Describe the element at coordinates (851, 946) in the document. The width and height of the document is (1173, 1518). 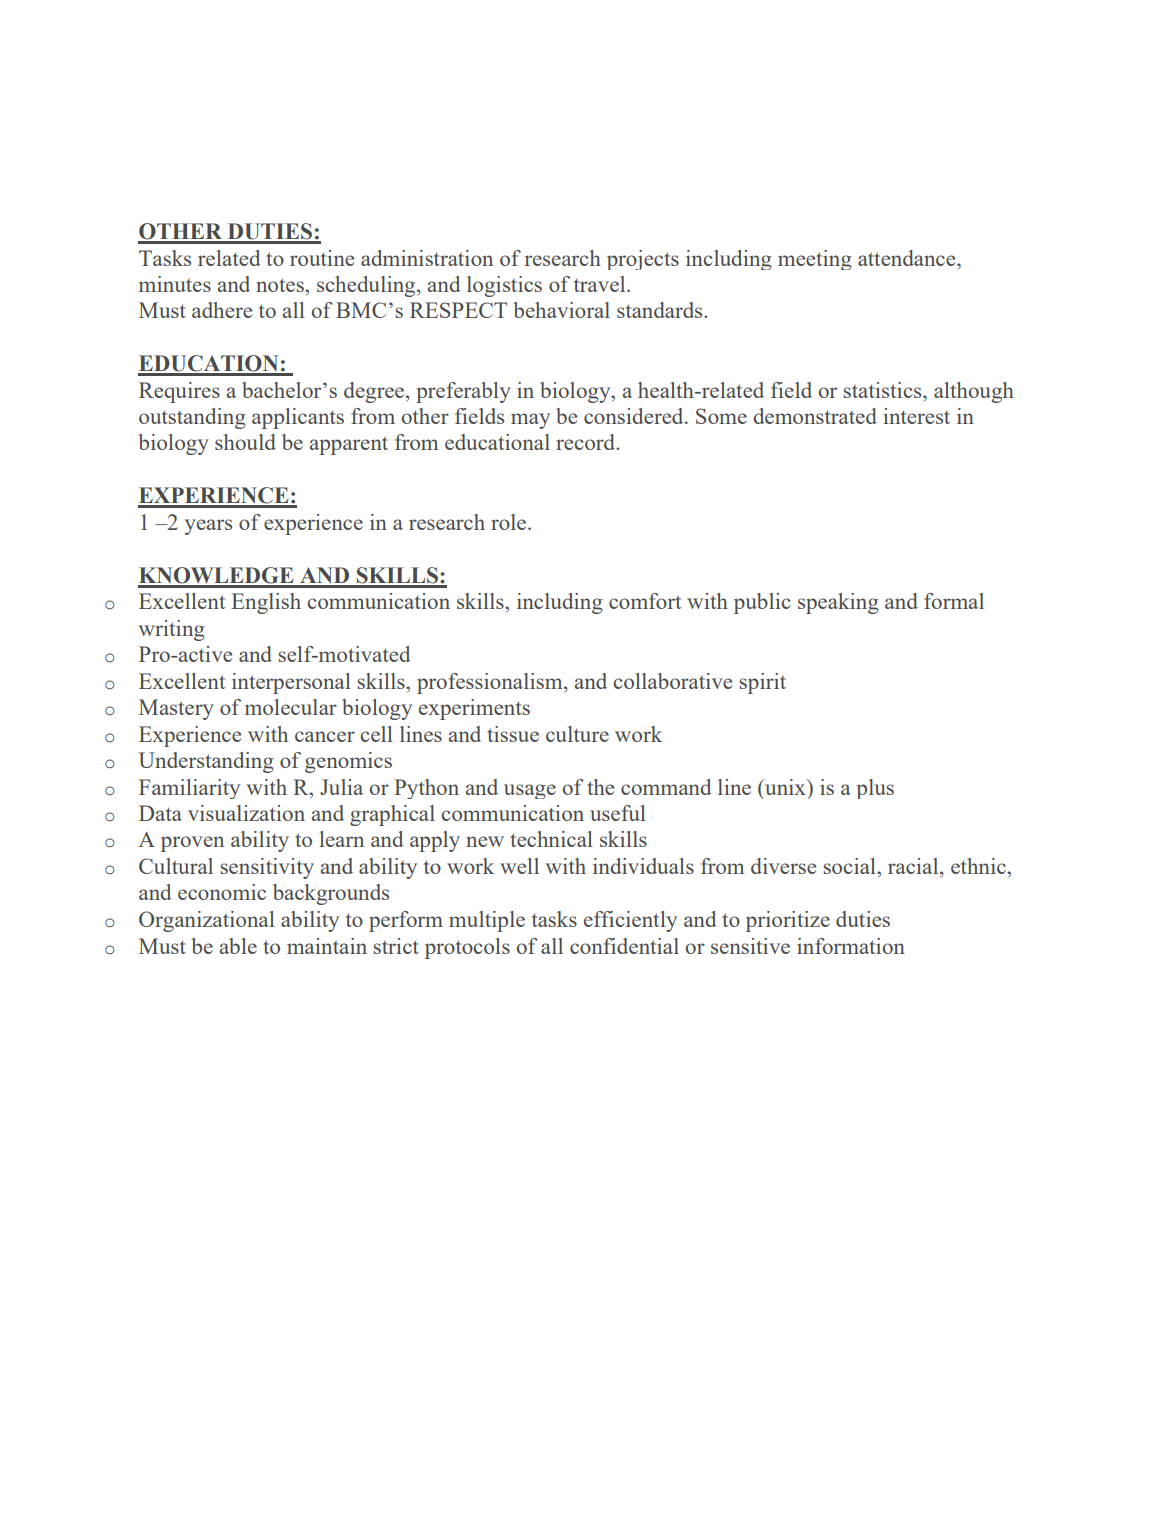
I see `information` at that location.
